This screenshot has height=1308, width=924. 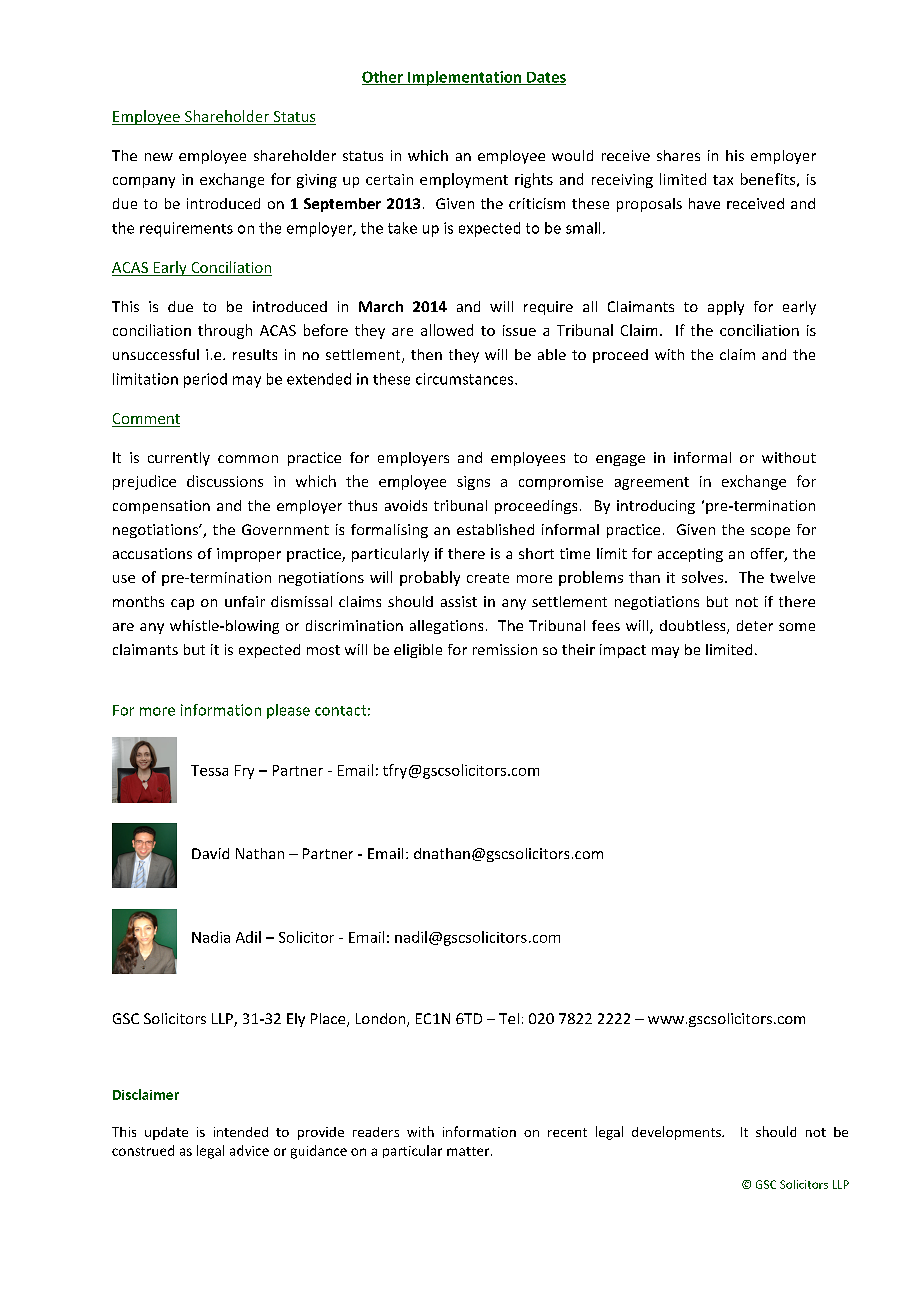 What do you see at coordinates (465, 78) in the screenshot?
I see `Implementation` at bounding box center [465, 78].
